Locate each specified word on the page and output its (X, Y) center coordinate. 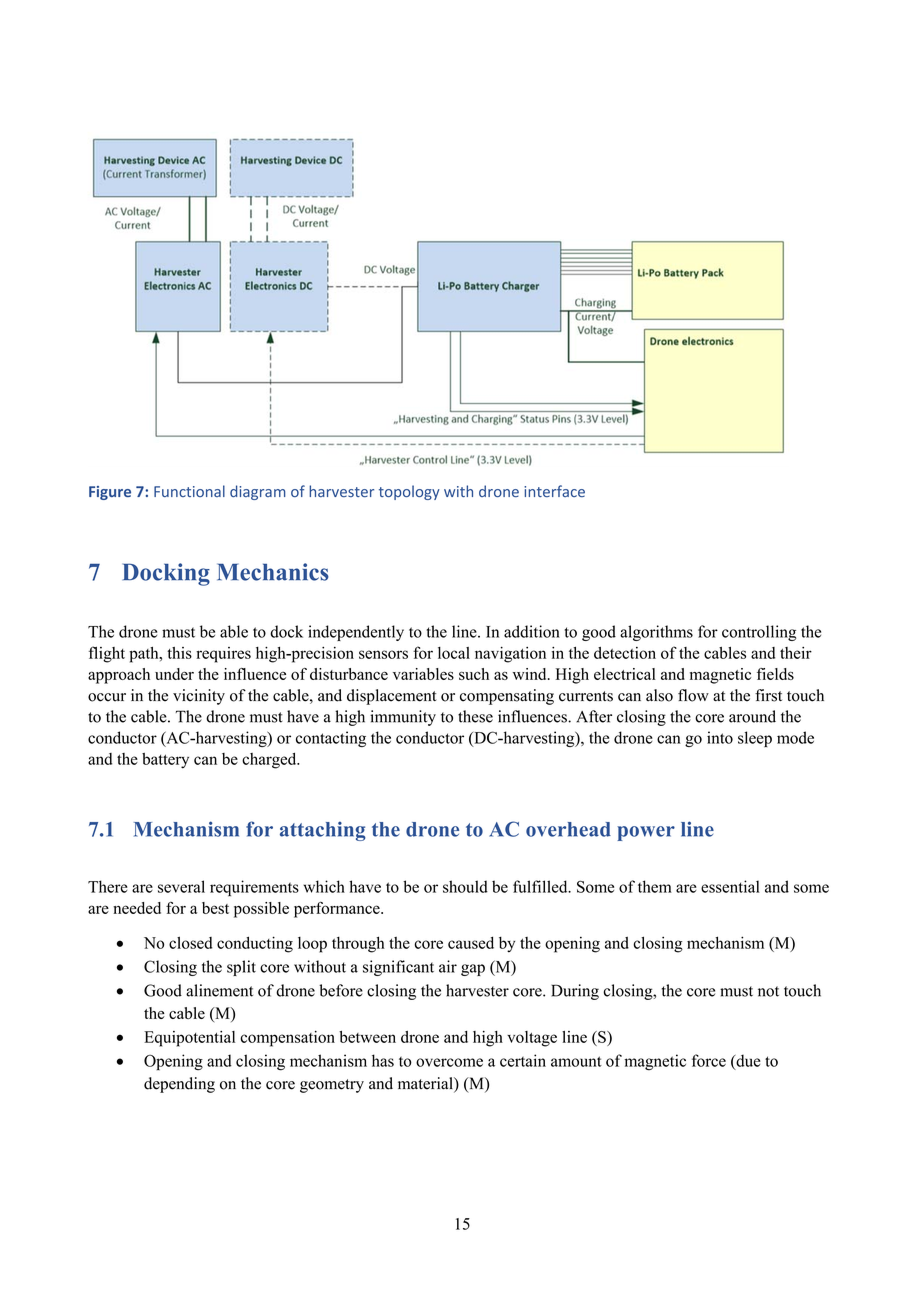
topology (409, 492)
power (646, 833)
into (720, 737)
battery (165, 761)
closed (191, 942)
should (465, 886)
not (768, 991)
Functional (189, 491)
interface (554, 491)
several (181, 886)
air (448, 966)
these (475, 716)
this (179, 653)
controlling (759, 633)
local (454, 653)
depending (179, 1085)
